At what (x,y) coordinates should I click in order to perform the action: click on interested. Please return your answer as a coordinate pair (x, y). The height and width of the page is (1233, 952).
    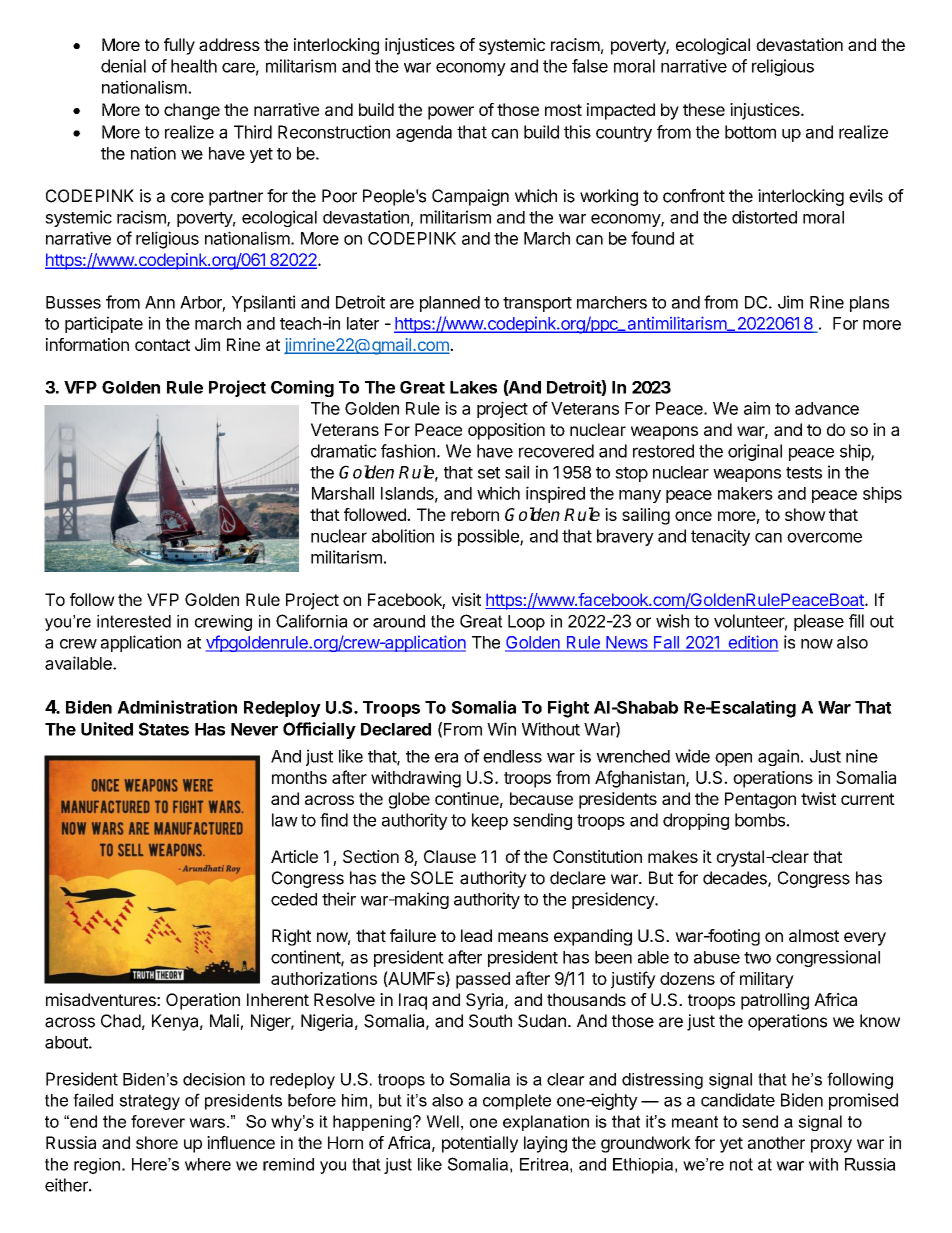
    Looking at the image, I should click on (134, 621).
